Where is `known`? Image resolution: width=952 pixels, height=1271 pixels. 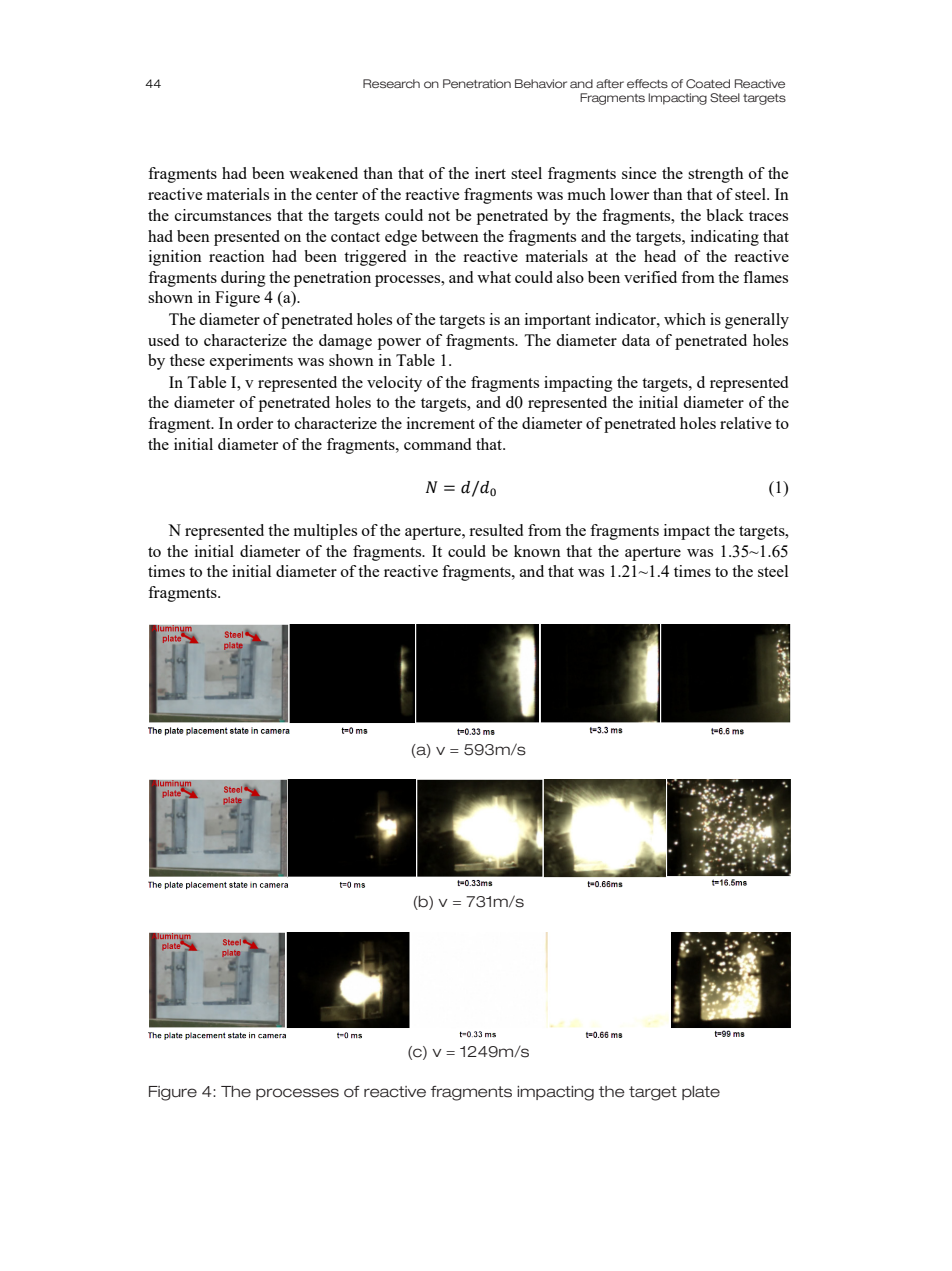
known is located at coordinates (537, 551).
